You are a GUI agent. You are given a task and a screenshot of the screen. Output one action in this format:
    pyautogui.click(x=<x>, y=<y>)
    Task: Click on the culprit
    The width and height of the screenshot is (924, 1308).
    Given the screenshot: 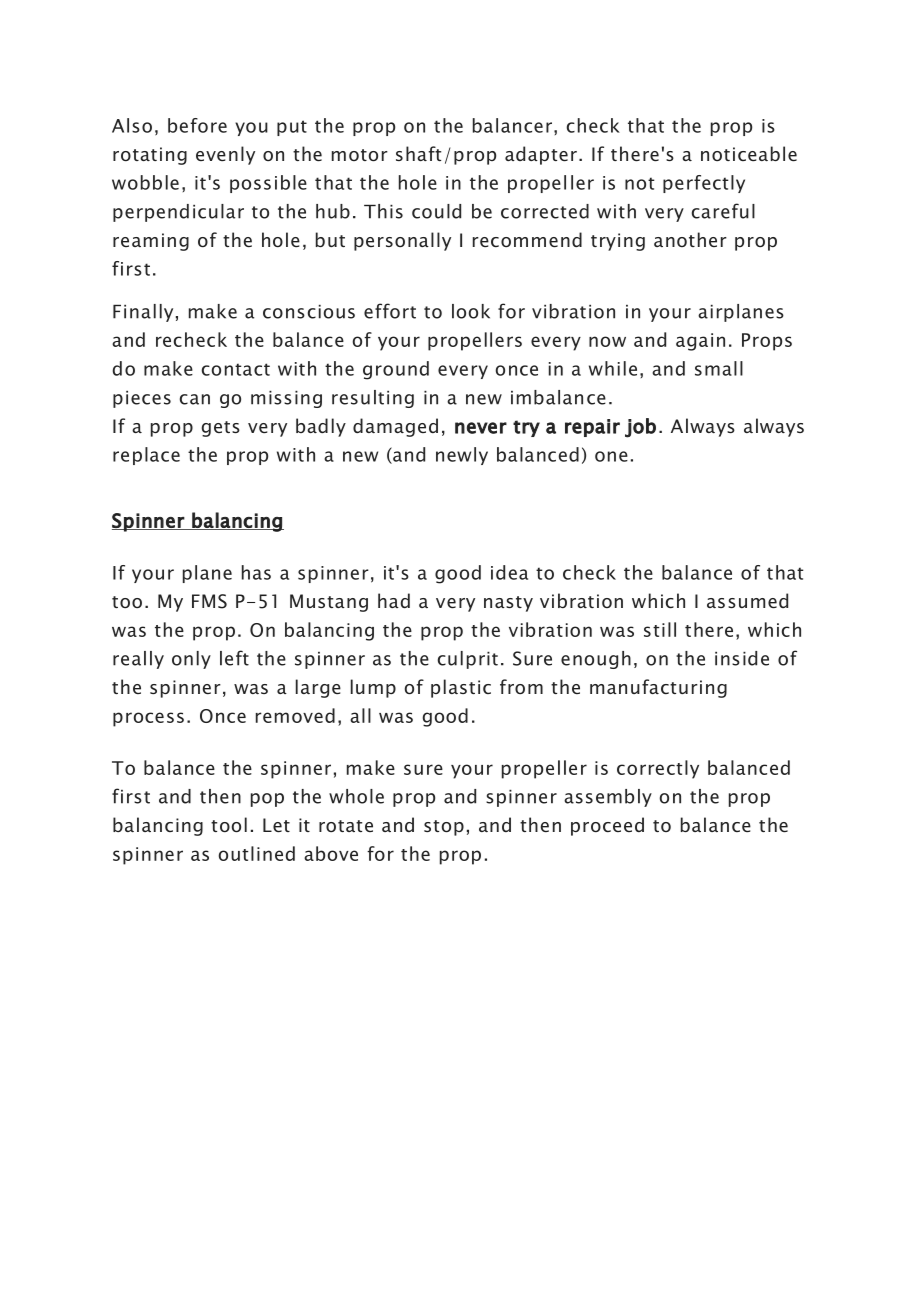 What is the action you would take?
    pyautogui.click(x=468, y=660)
